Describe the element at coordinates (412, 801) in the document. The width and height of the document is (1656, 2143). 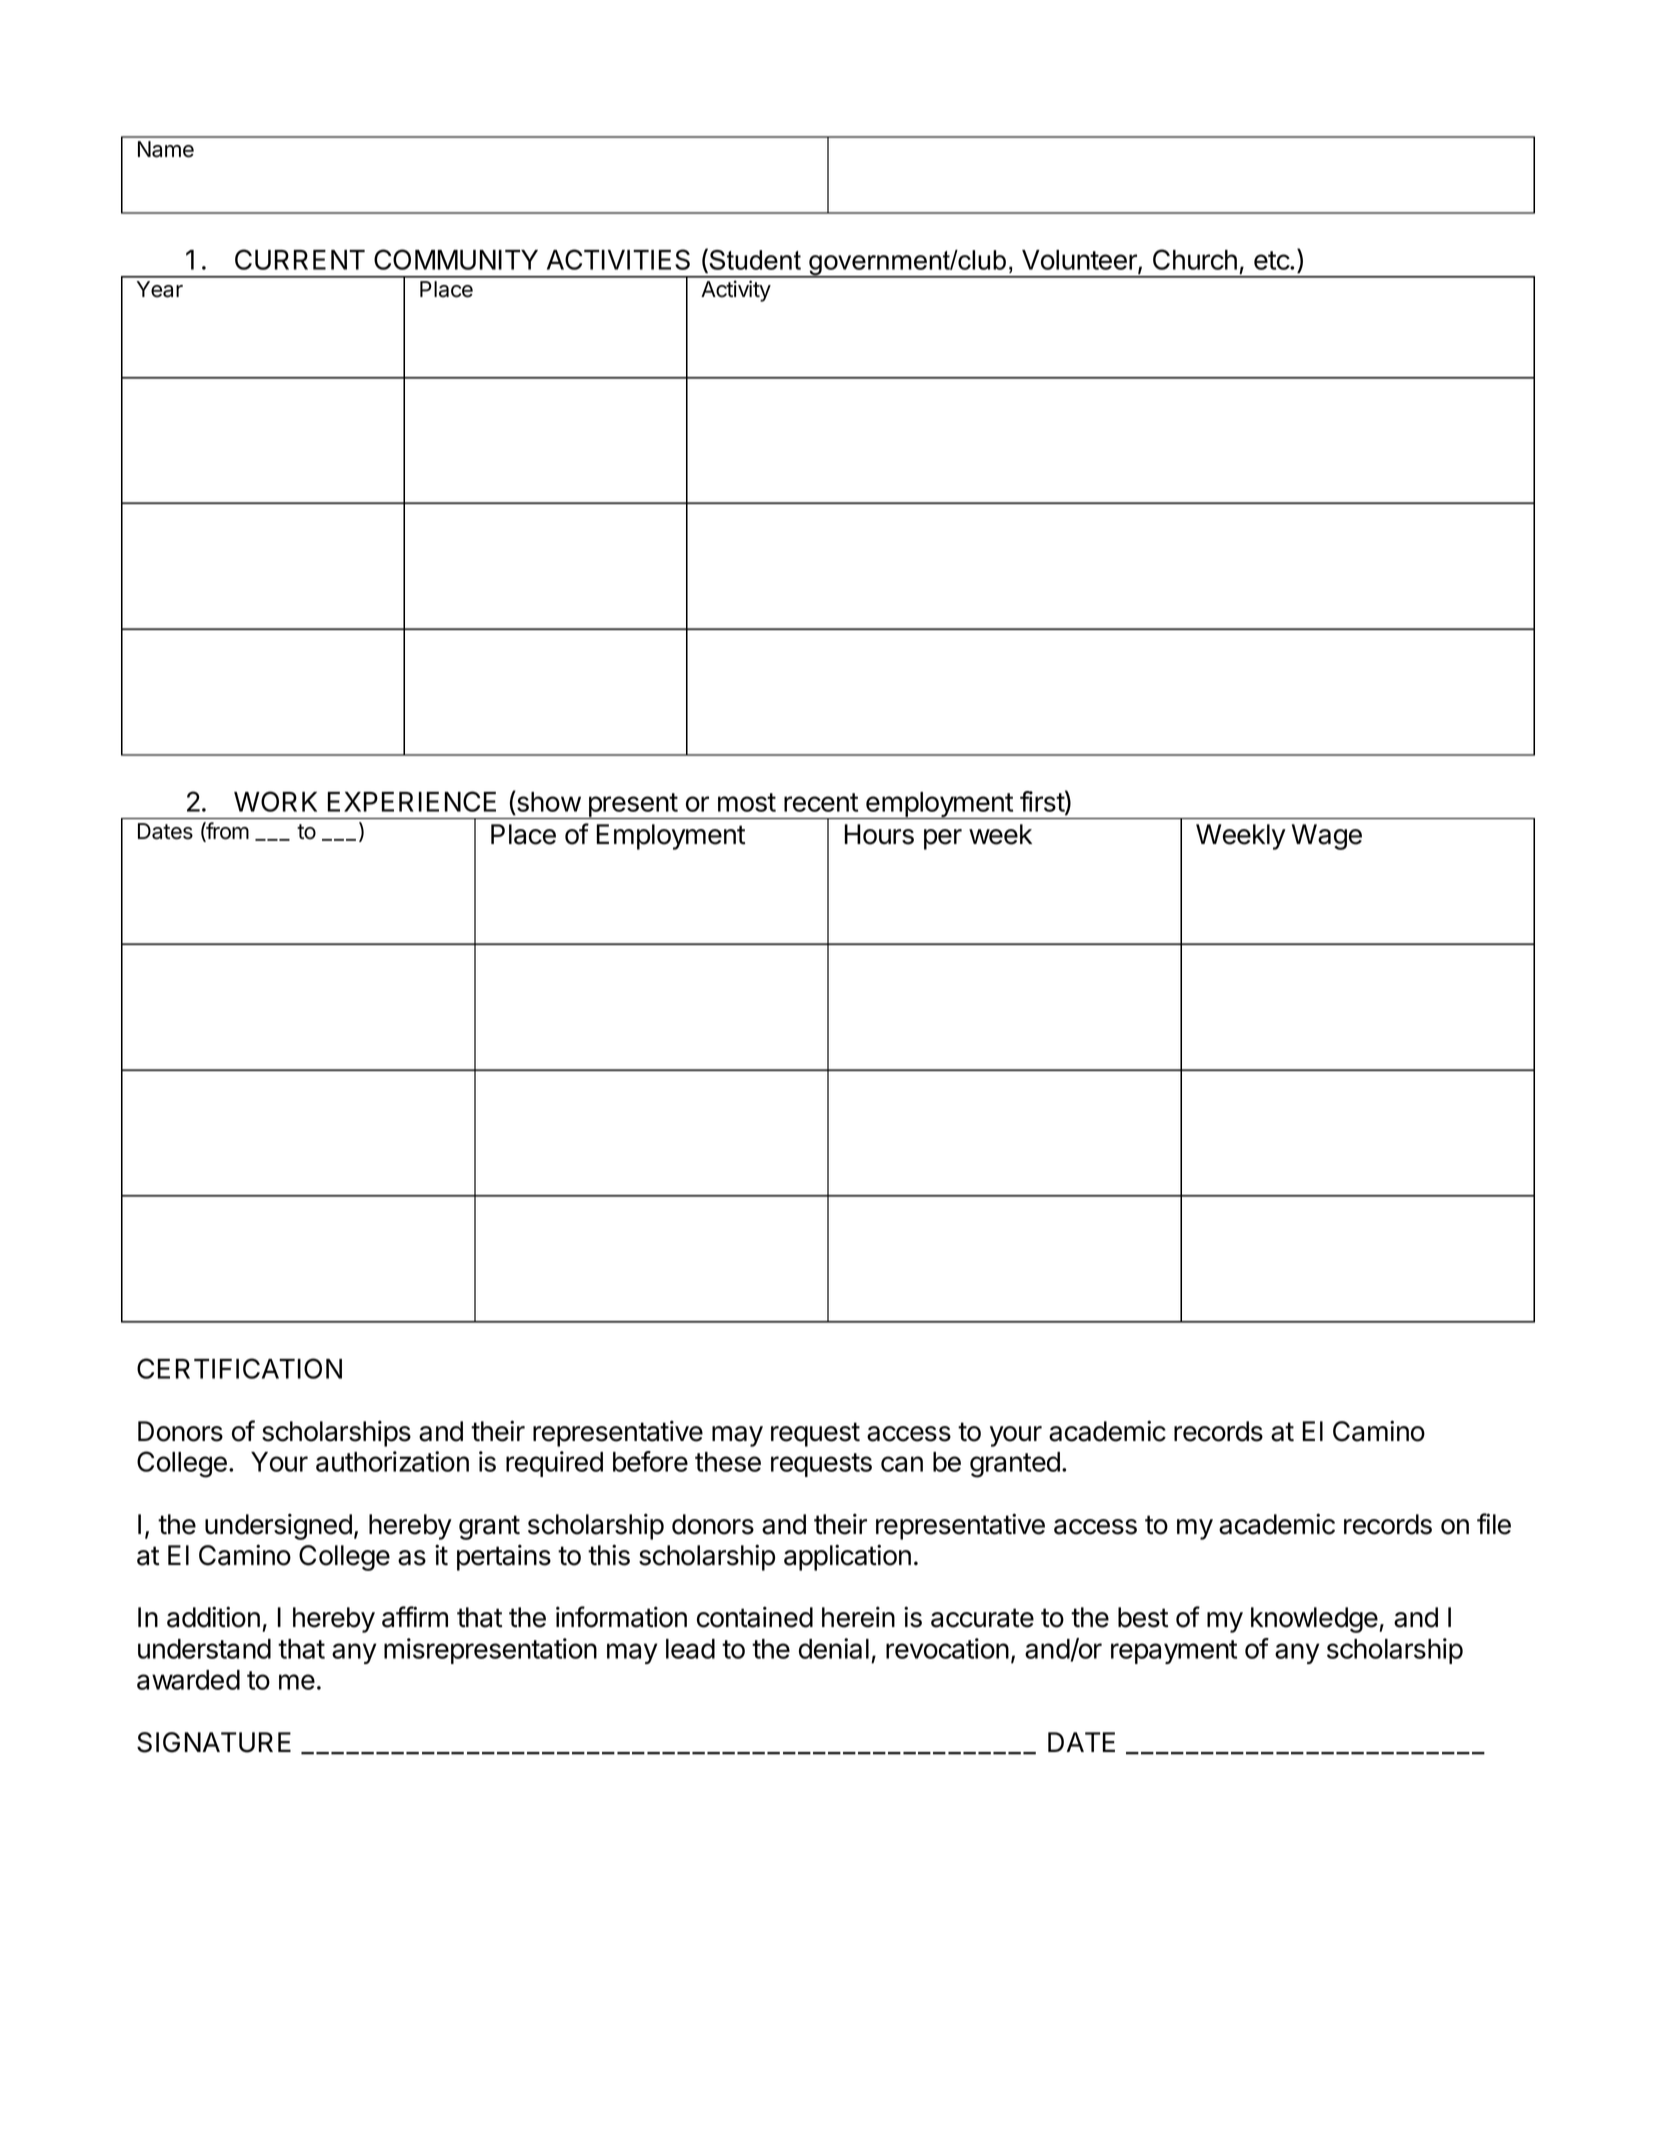
I see `EXPERIENCE` at that location.
